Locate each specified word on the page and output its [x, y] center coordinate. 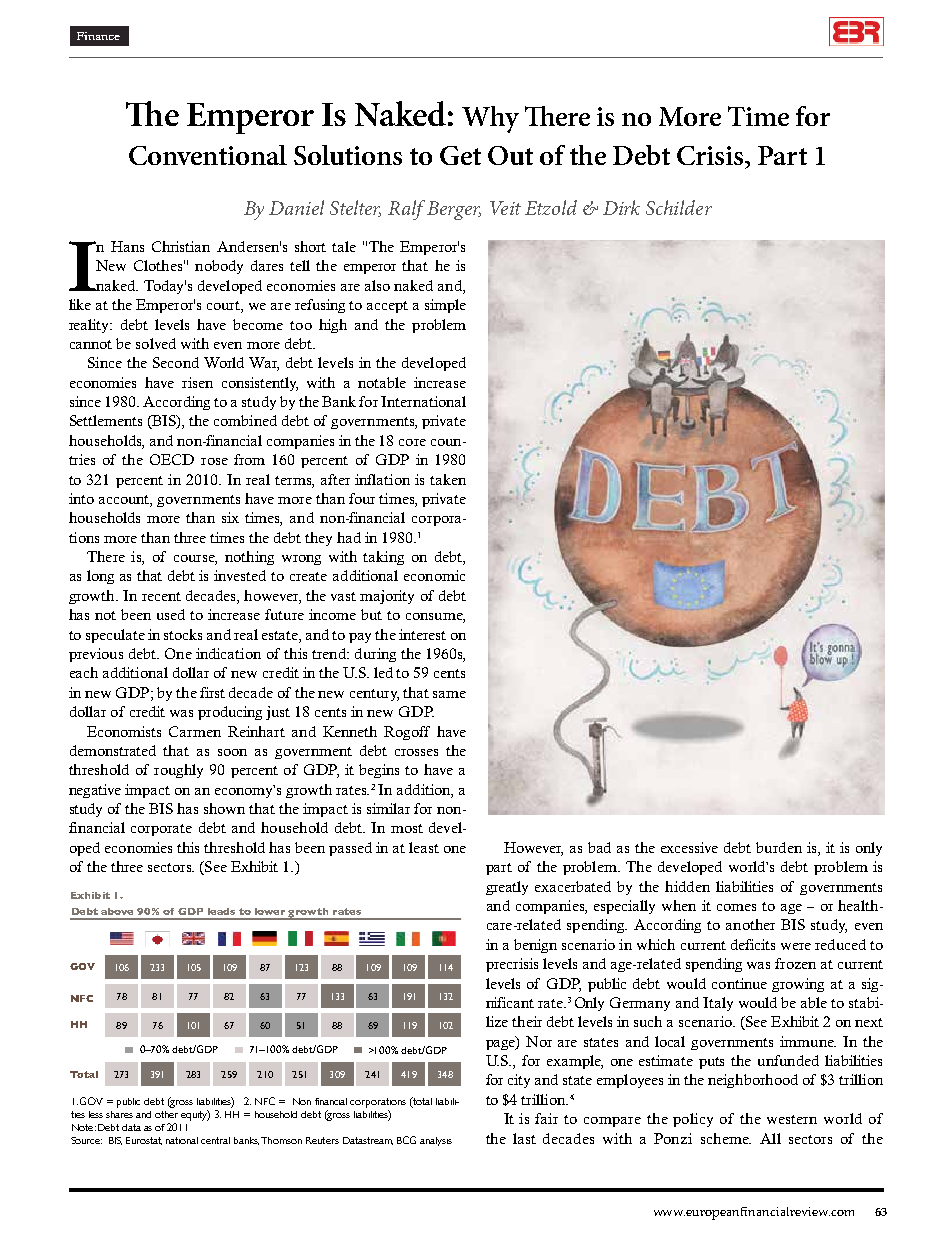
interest [422, 634]
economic [434, 575]
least [424, 847]
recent [161, 596]
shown [224, 808]
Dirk [621, 207]
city [519, 1081]
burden [779, 847]
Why [490, 119]
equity [195, 1115]
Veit [505, 208]
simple [445, 306]
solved [156, 343]
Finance [98, 36]
